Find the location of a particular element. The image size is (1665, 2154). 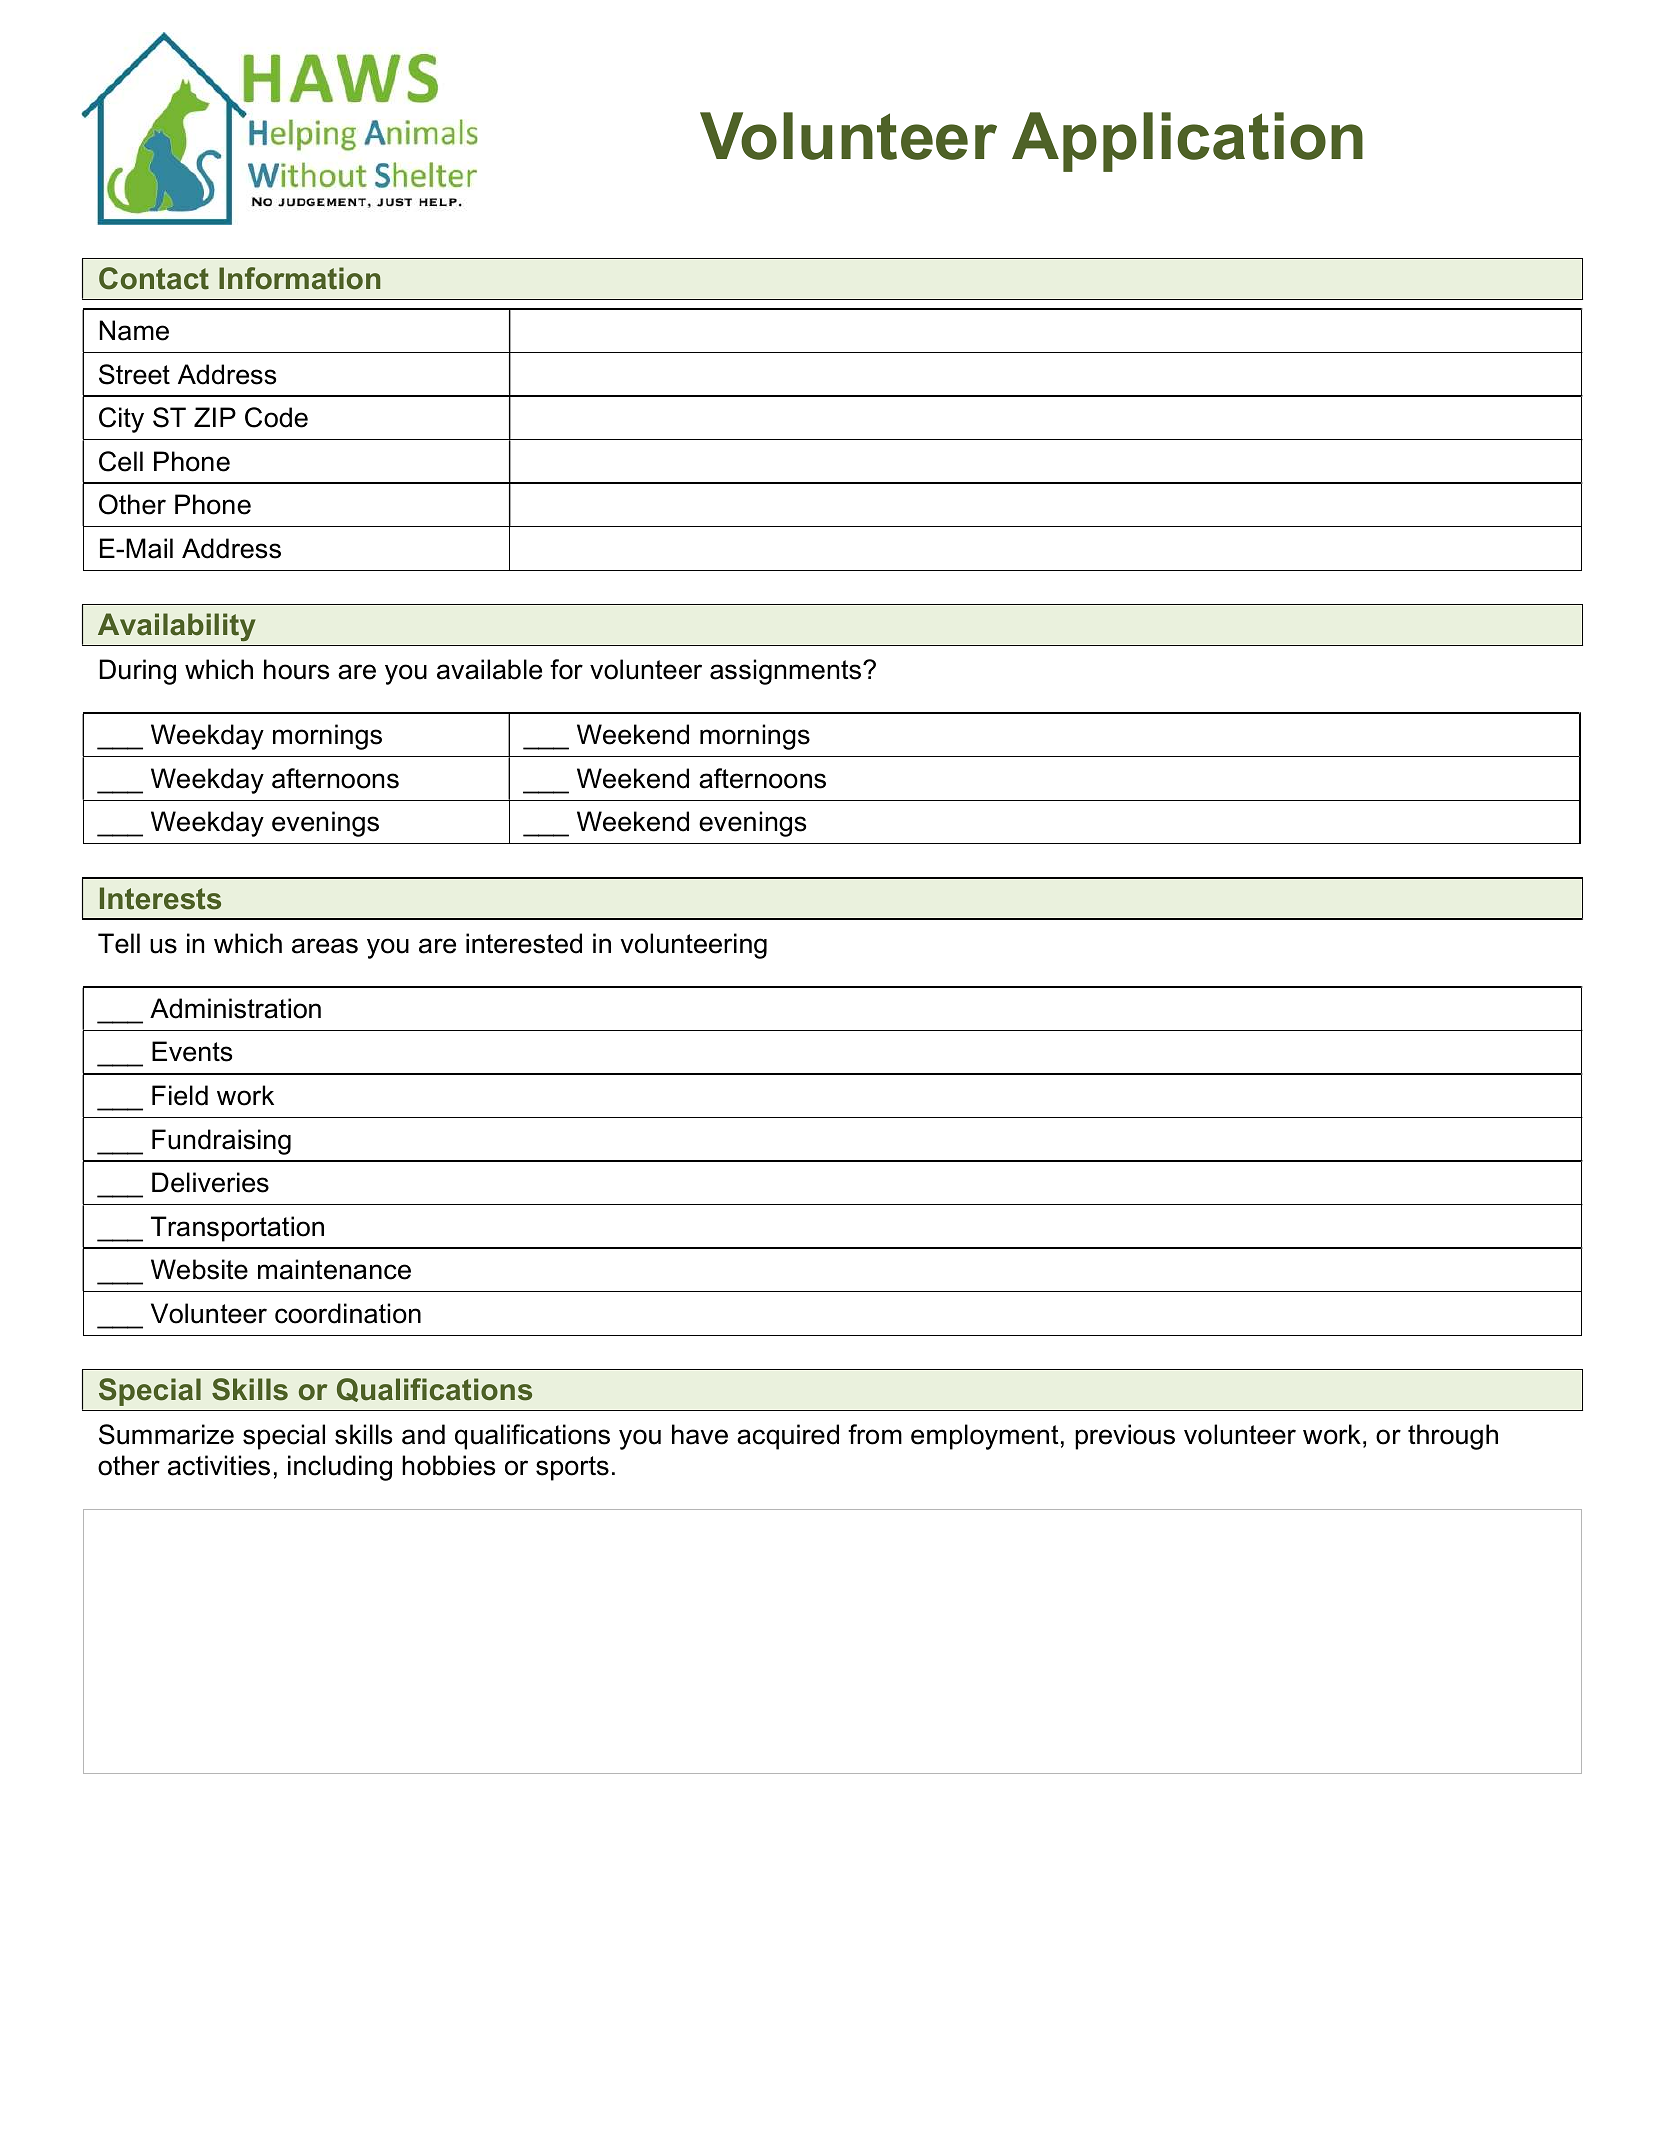

hours is located at coordinates (296, 669).
